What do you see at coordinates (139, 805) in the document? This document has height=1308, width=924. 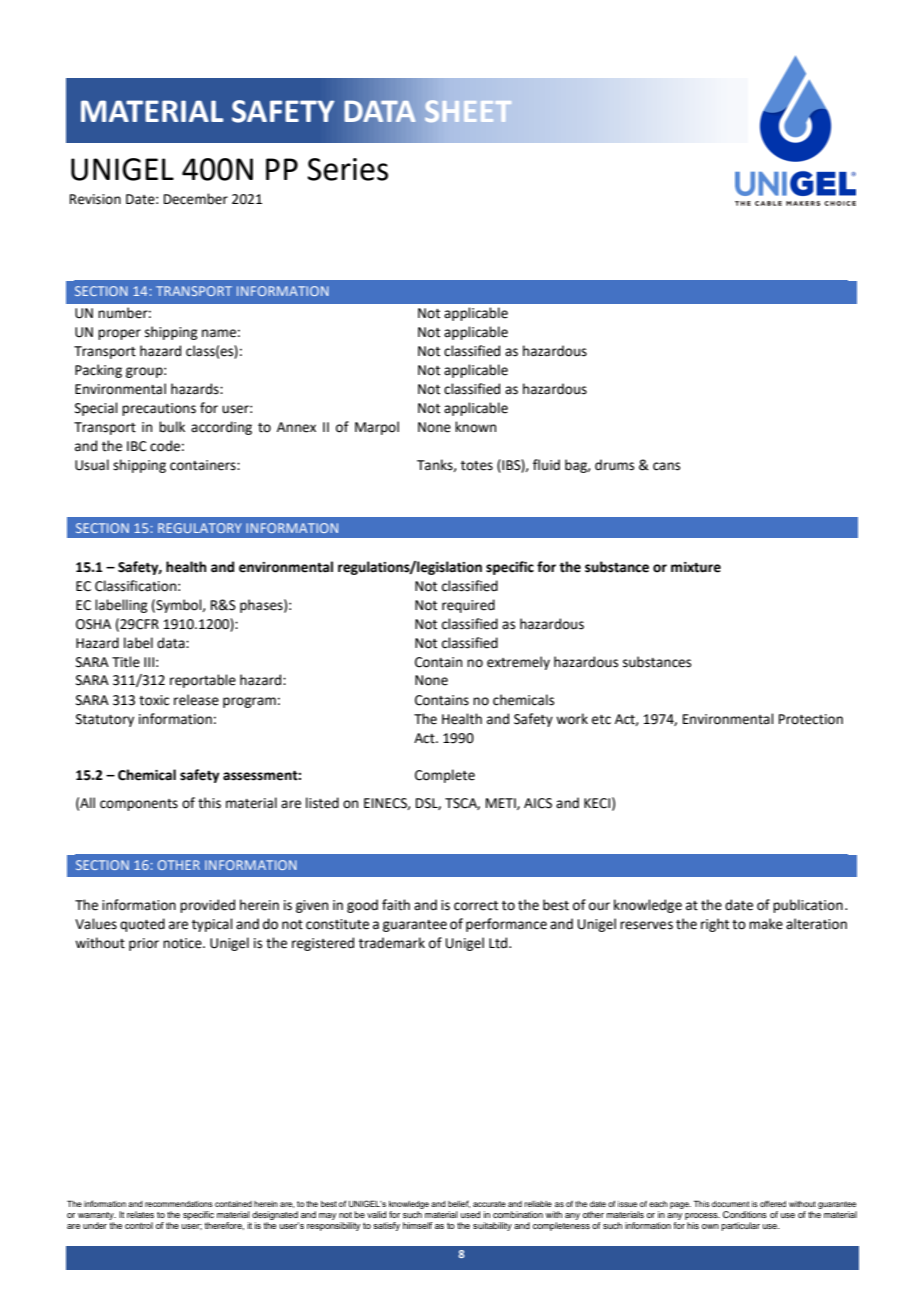 I see `components` at bounding box center [139, 805].
